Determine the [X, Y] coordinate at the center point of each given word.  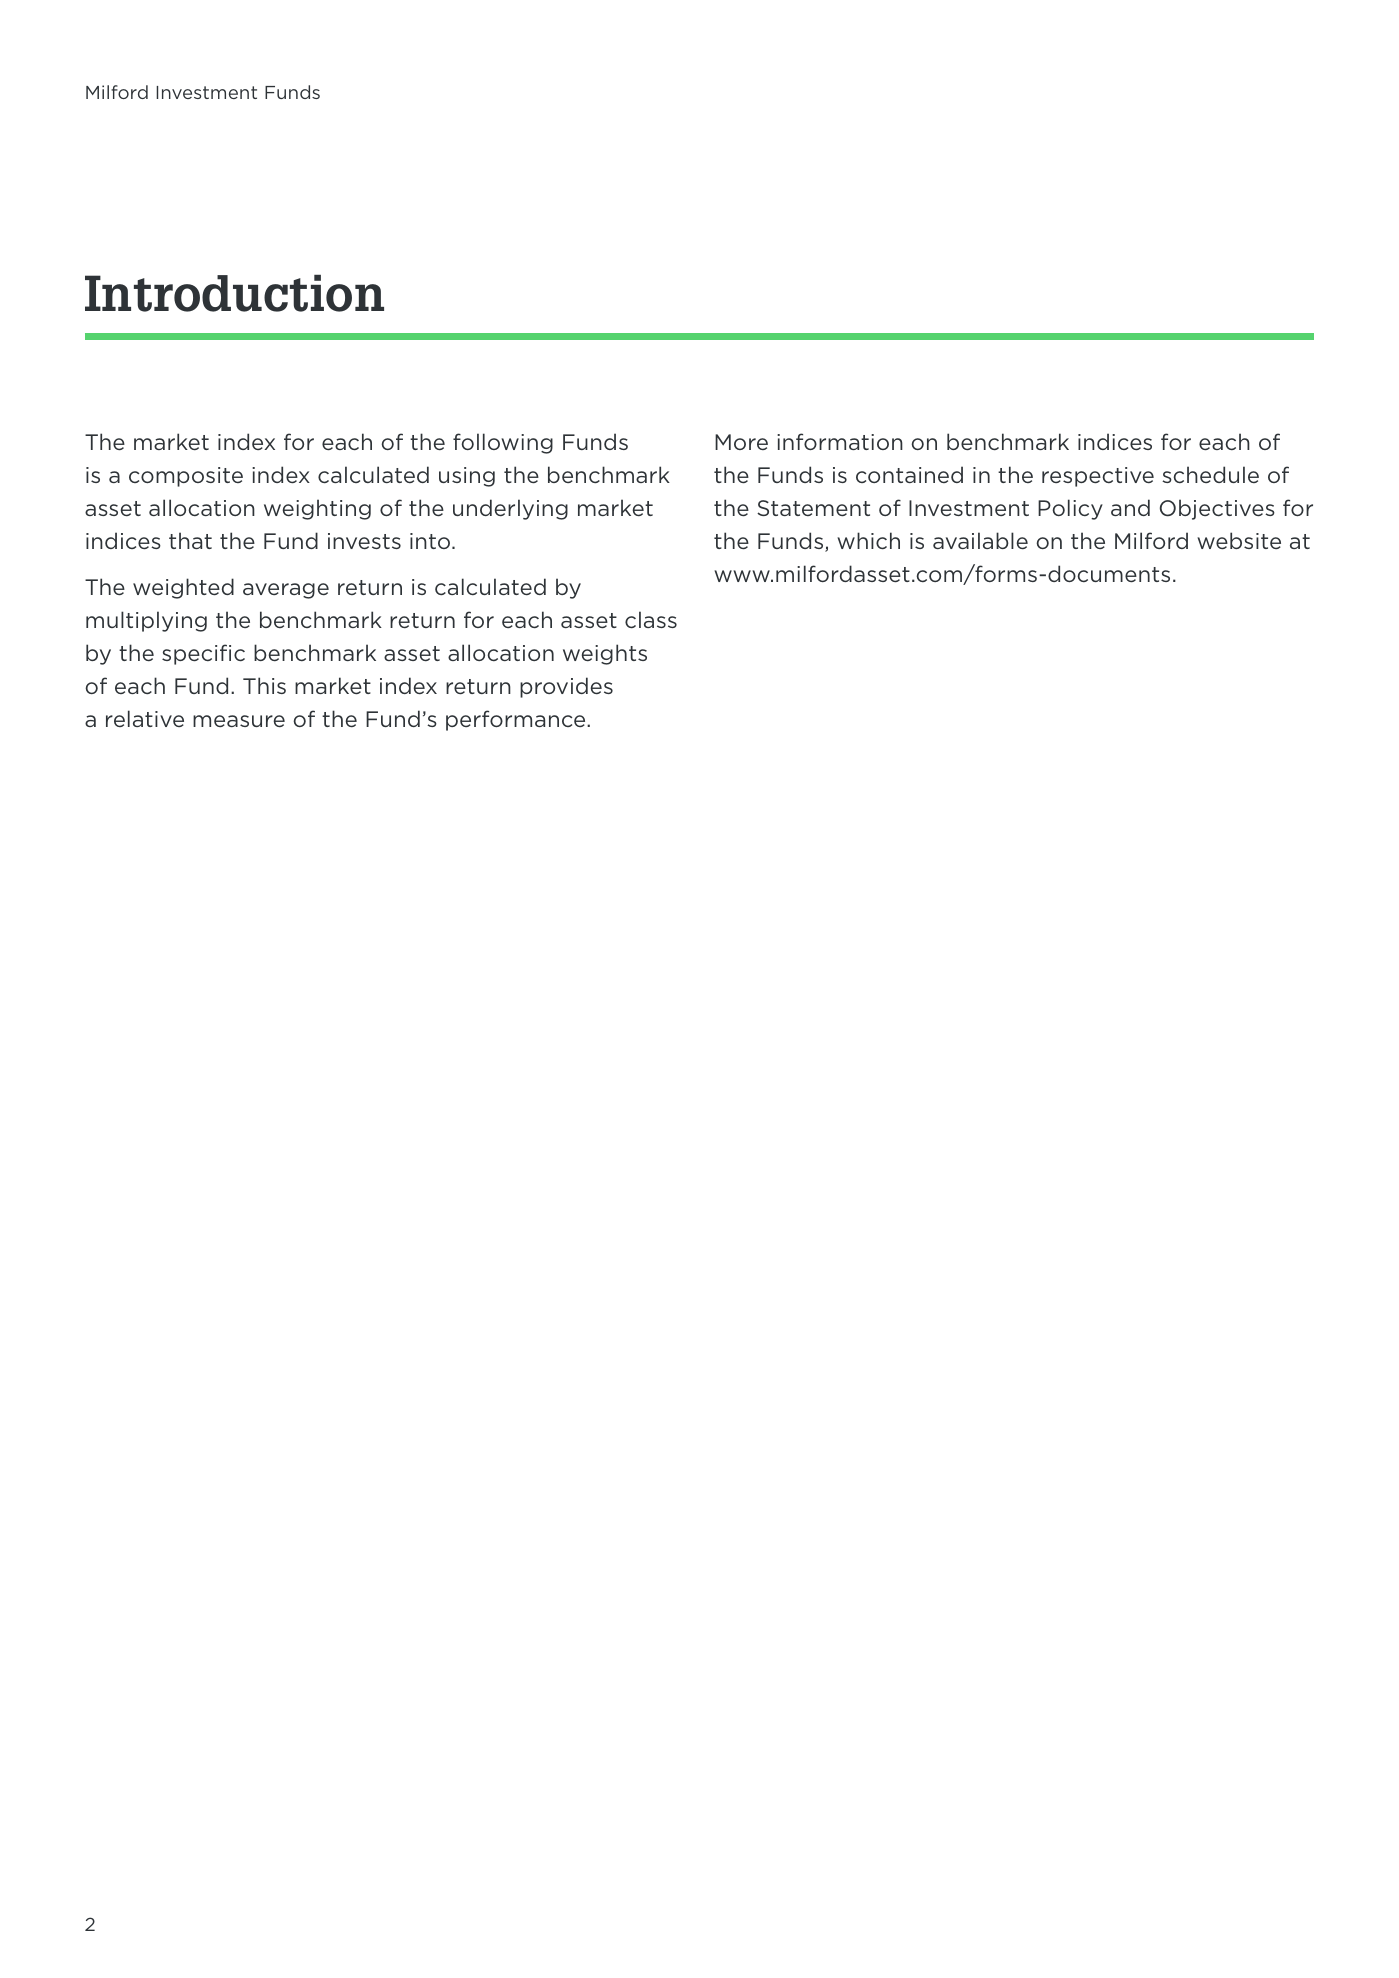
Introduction [234, 293]
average [286, 591]
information [840, 441]
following [503, 443]
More [741, 442]
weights [605, 654]
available [980, 540]
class [651, 619]
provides [566, 687]
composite [186, 477]
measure [239, 721]
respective [1098, 477]
